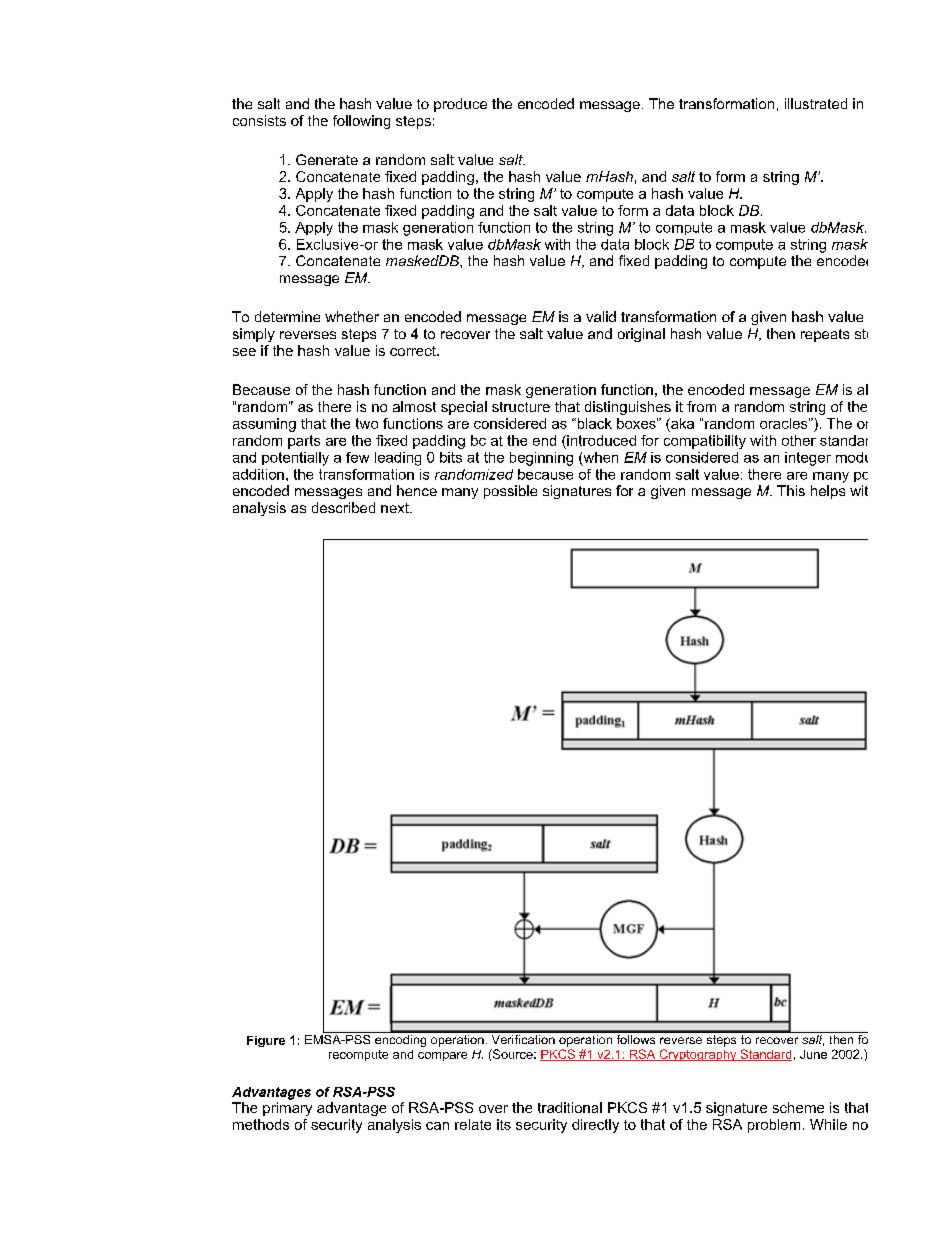  Describe the element at coordinates (266, 1041) in the image. I see `Figure` at that location.
